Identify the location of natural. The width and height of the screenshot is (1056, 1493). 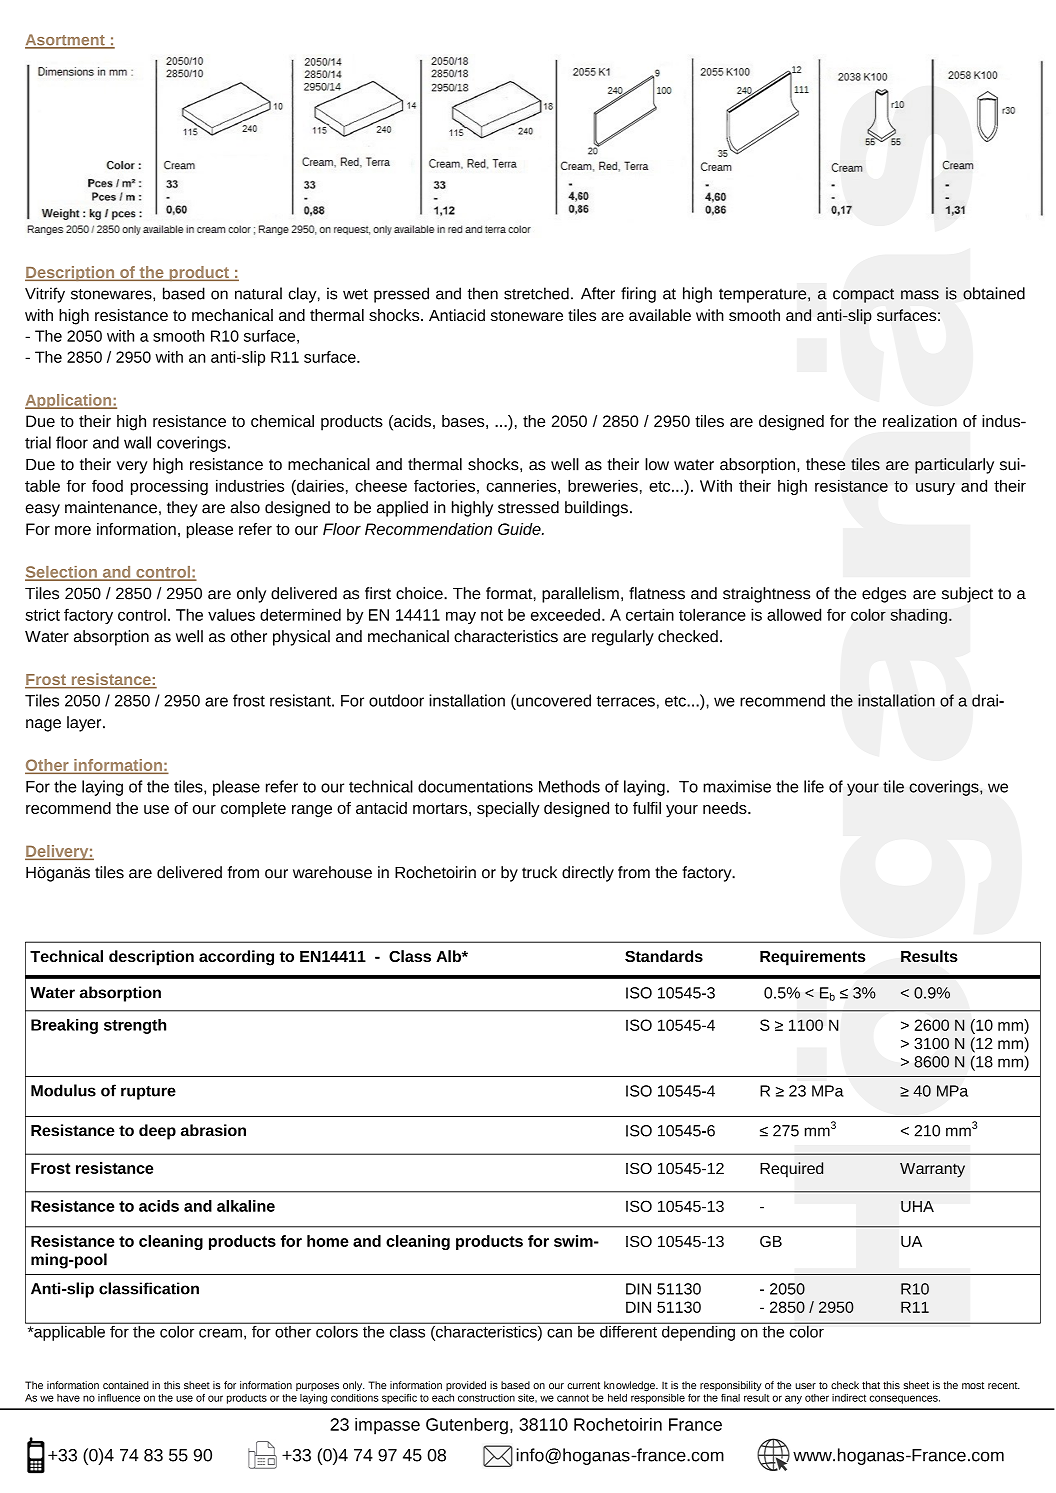
(258, 293).
